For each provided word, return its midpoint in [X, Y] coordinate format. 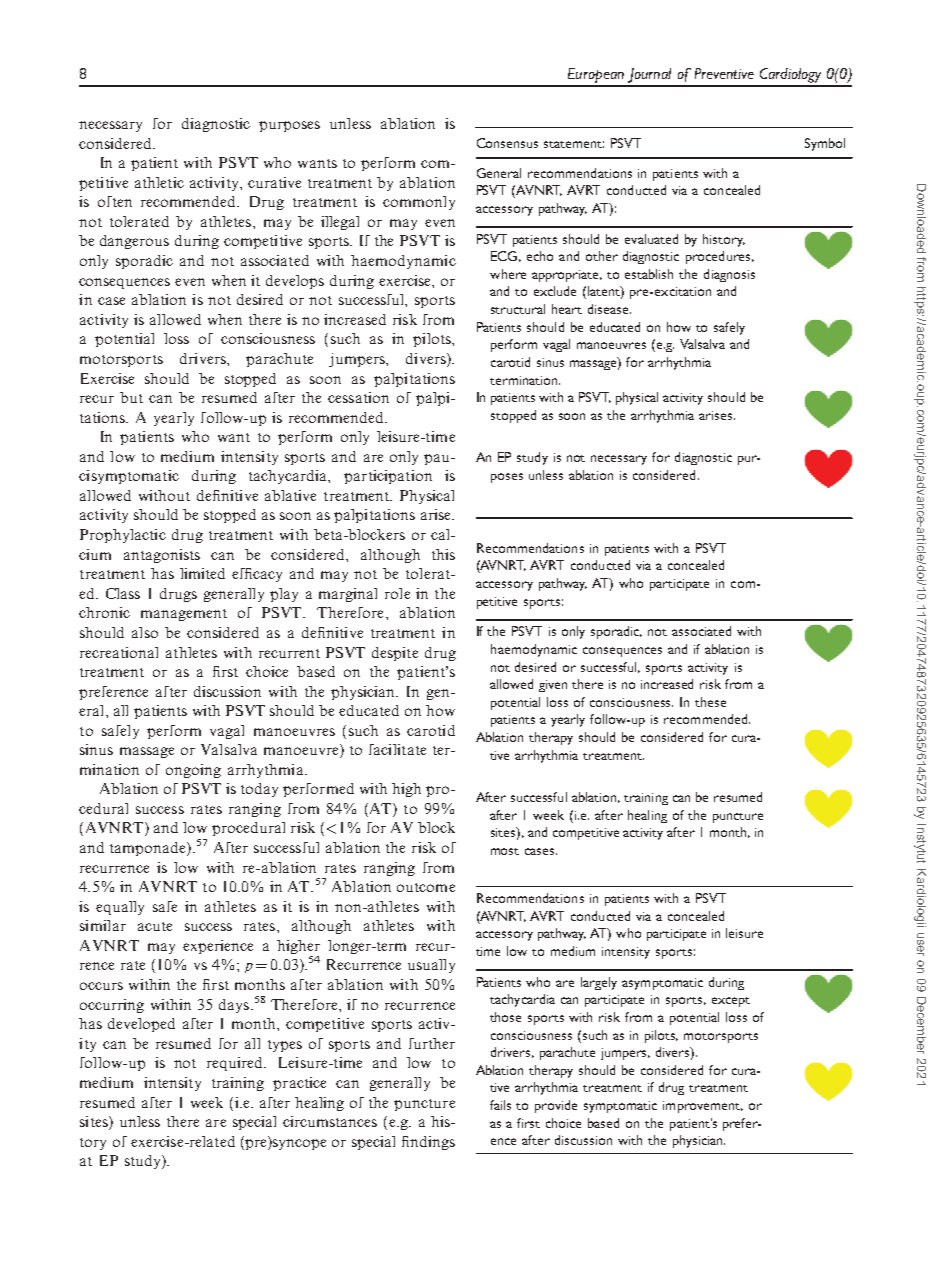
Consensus [507, 143]
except [731, 1002]
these [710, 702]
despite [395, 654]
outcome [426, 887]
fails [500, 1105]
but [131, 397]
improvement [703, 1107]
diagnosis [729, 275]
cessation [358, 397]
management [184, 615]
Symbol [825, 144]
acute [155, 926]
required [236, 1064]
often [115, 201]
